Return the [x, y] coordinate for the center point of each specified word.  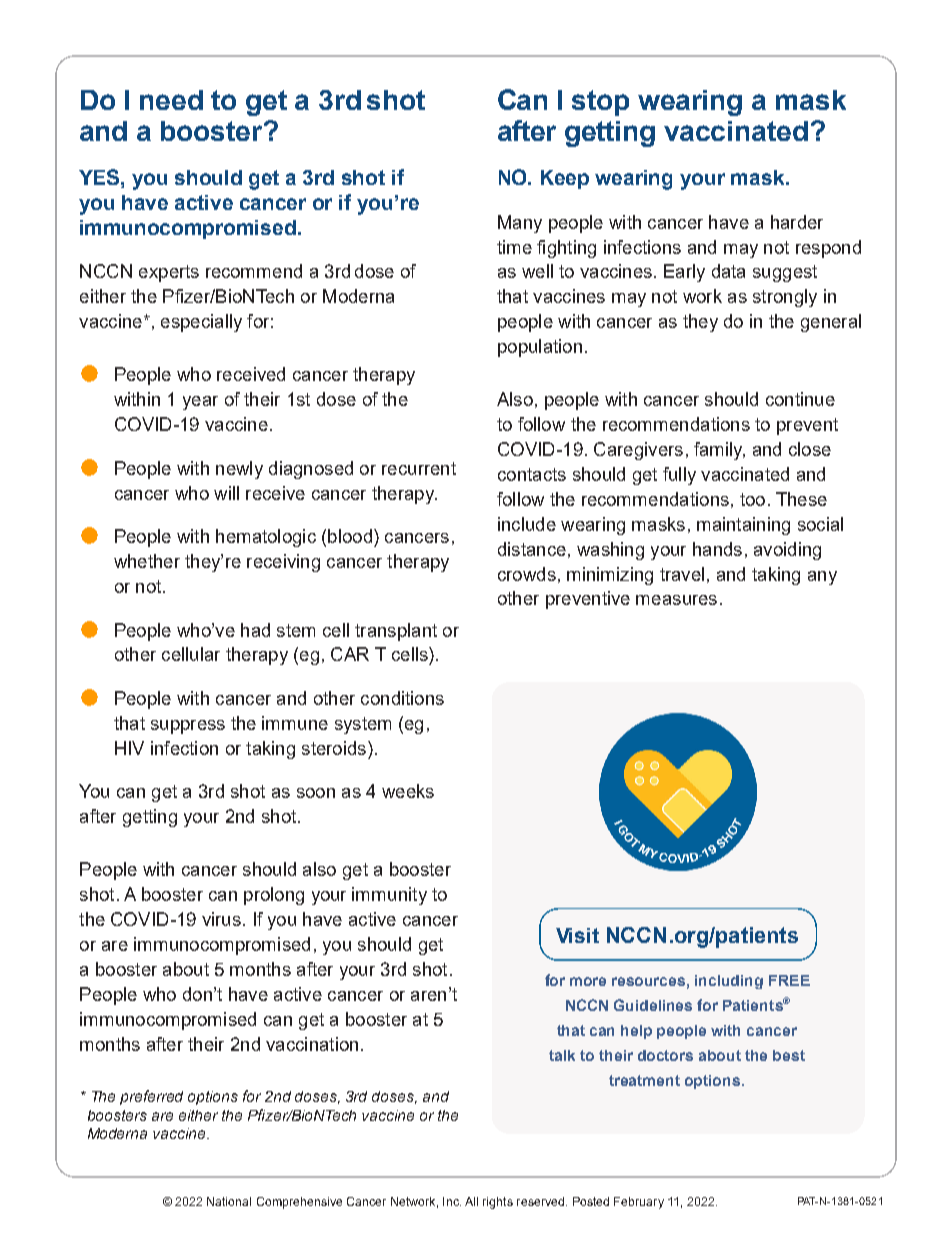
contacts [532, 474]
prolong [274, 896]
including [729, 982]
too [752, 499]
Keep [565, 179]
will [226, 493]
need [171, 100]
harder [797, 222]
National [229, 1201]
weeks [408, 791]
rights [498, 1203]
